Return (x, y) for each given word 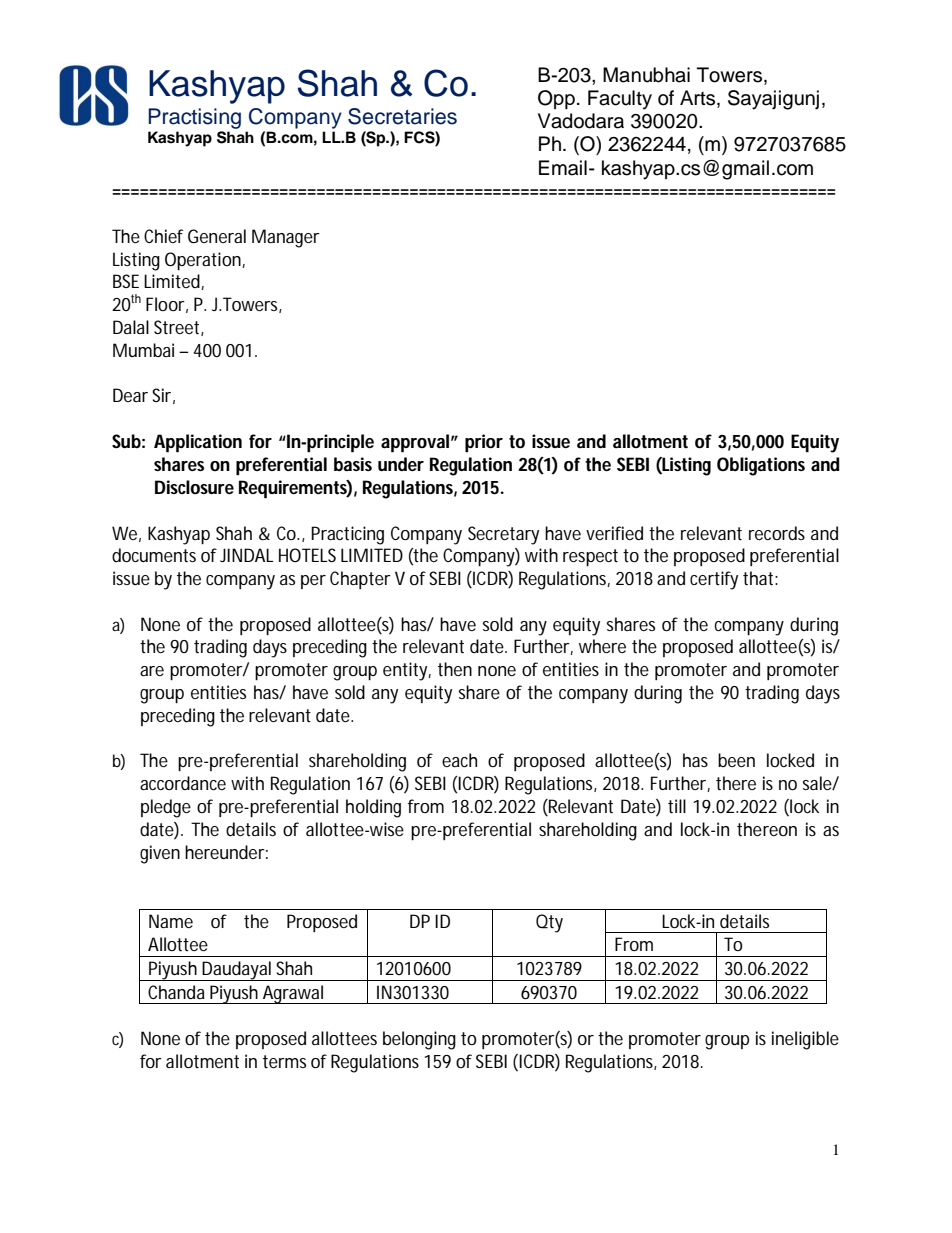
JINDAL (247, 555)
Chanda (176, 992)
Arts (699, 99)
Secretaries (402, 116)
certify (714, 580)
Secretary (503, 535)
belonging (419, 1040)
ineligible (805, 1040)
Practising (194, 120)
